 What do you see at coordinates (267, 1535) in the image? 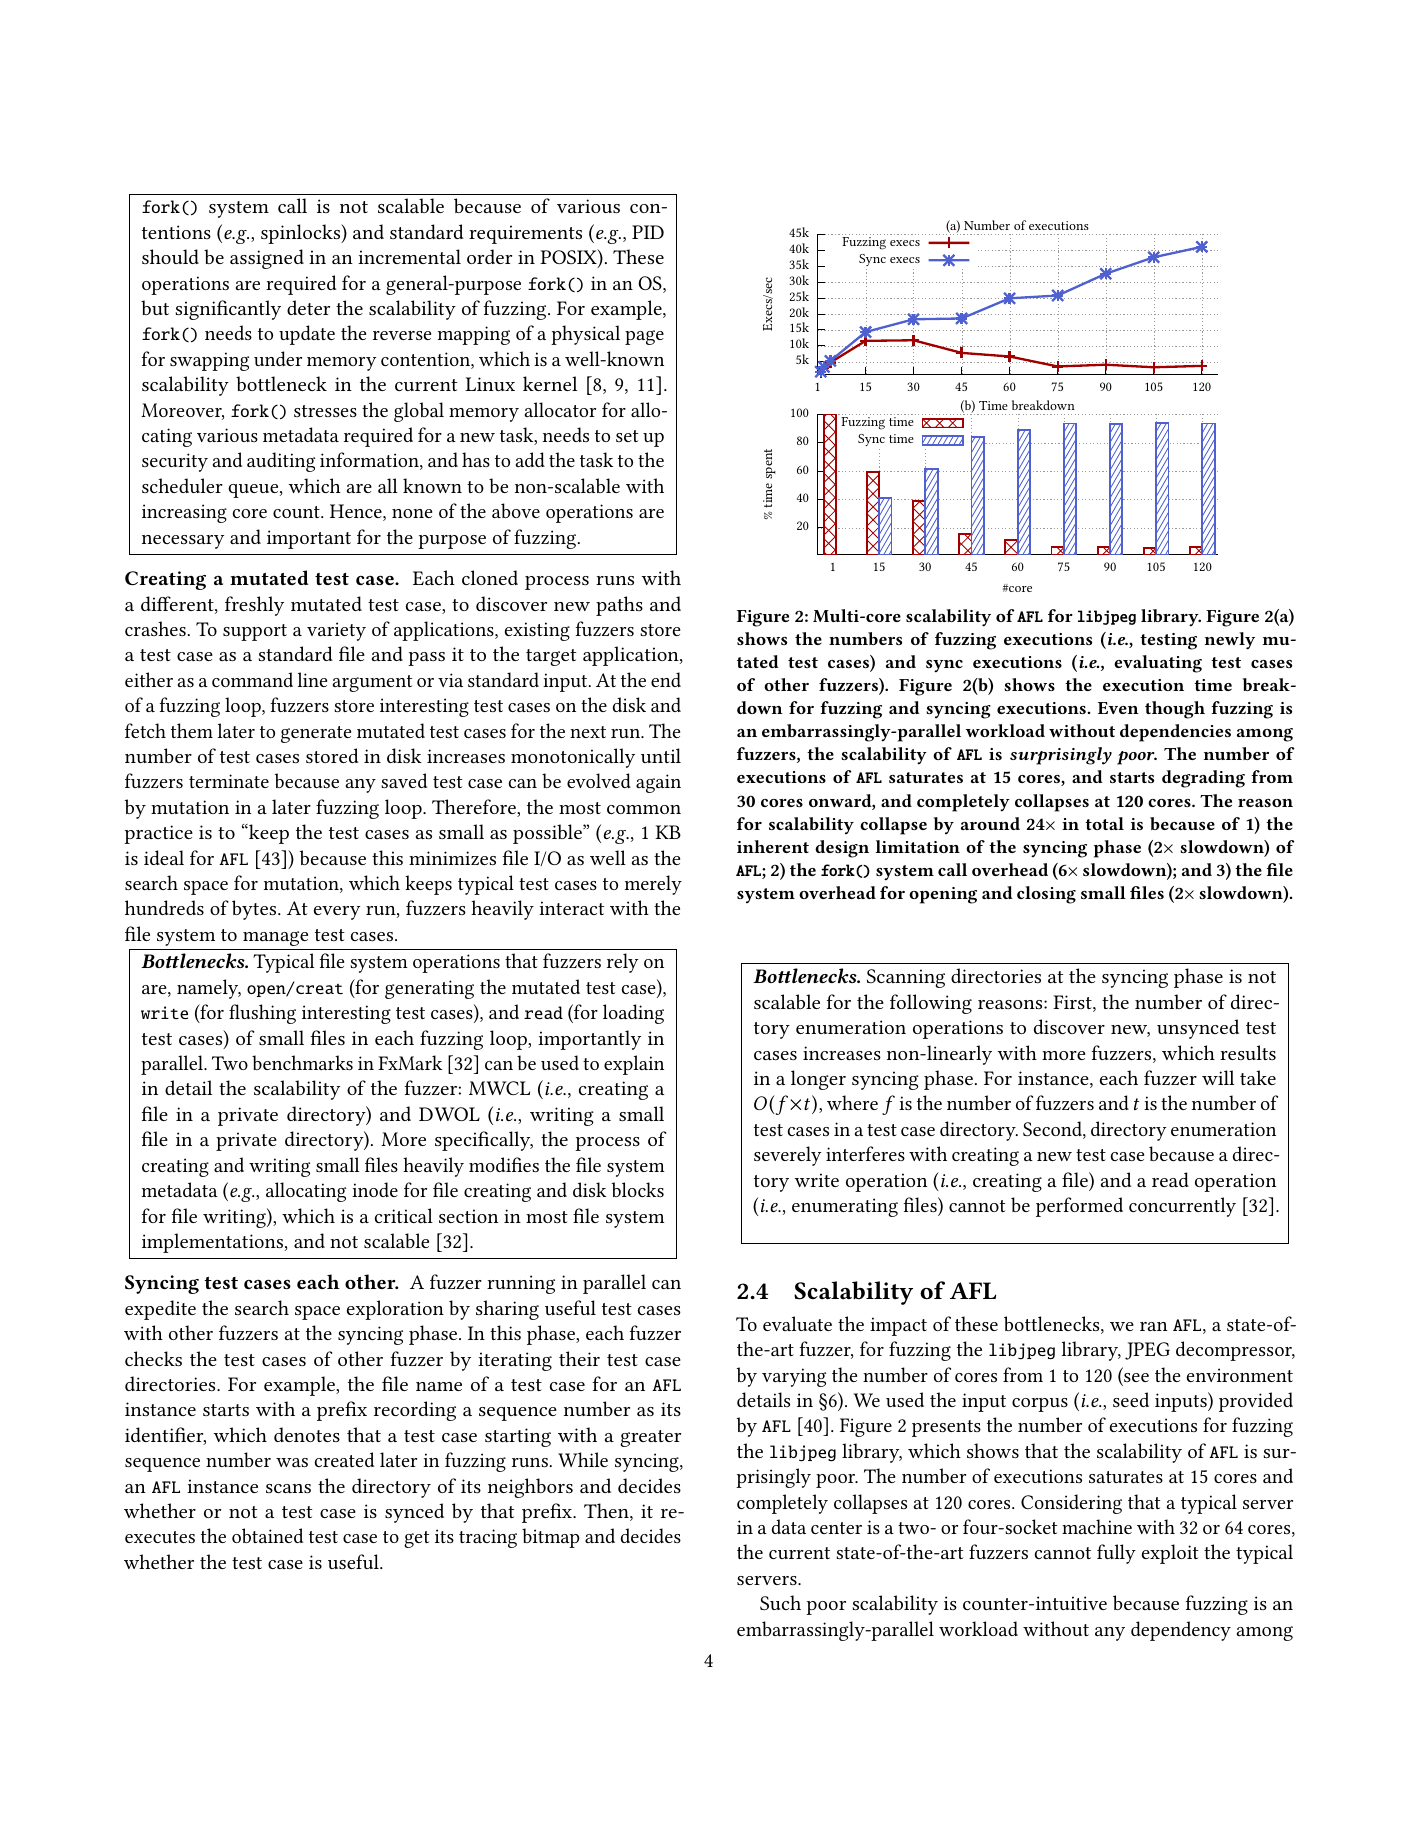
I see `obtained` at bounding box center [267, 1535].
